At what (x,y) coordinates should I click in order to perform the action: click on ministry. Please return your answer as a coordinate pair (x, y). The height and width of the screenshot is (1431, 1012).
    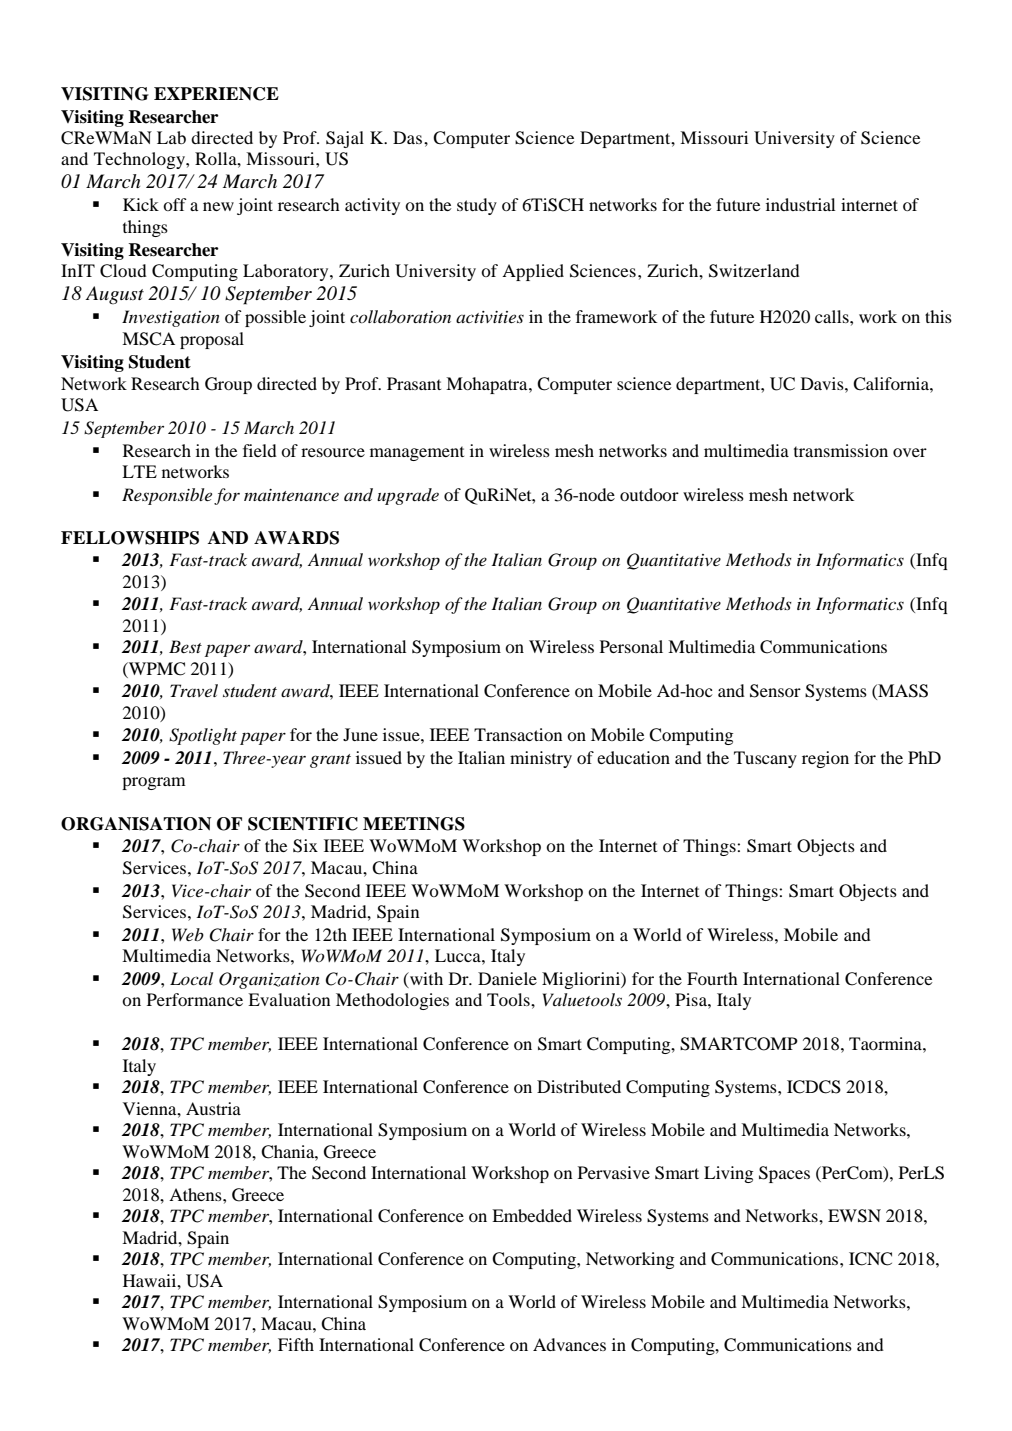
    Looking at the image, I should click on (541, 759).
